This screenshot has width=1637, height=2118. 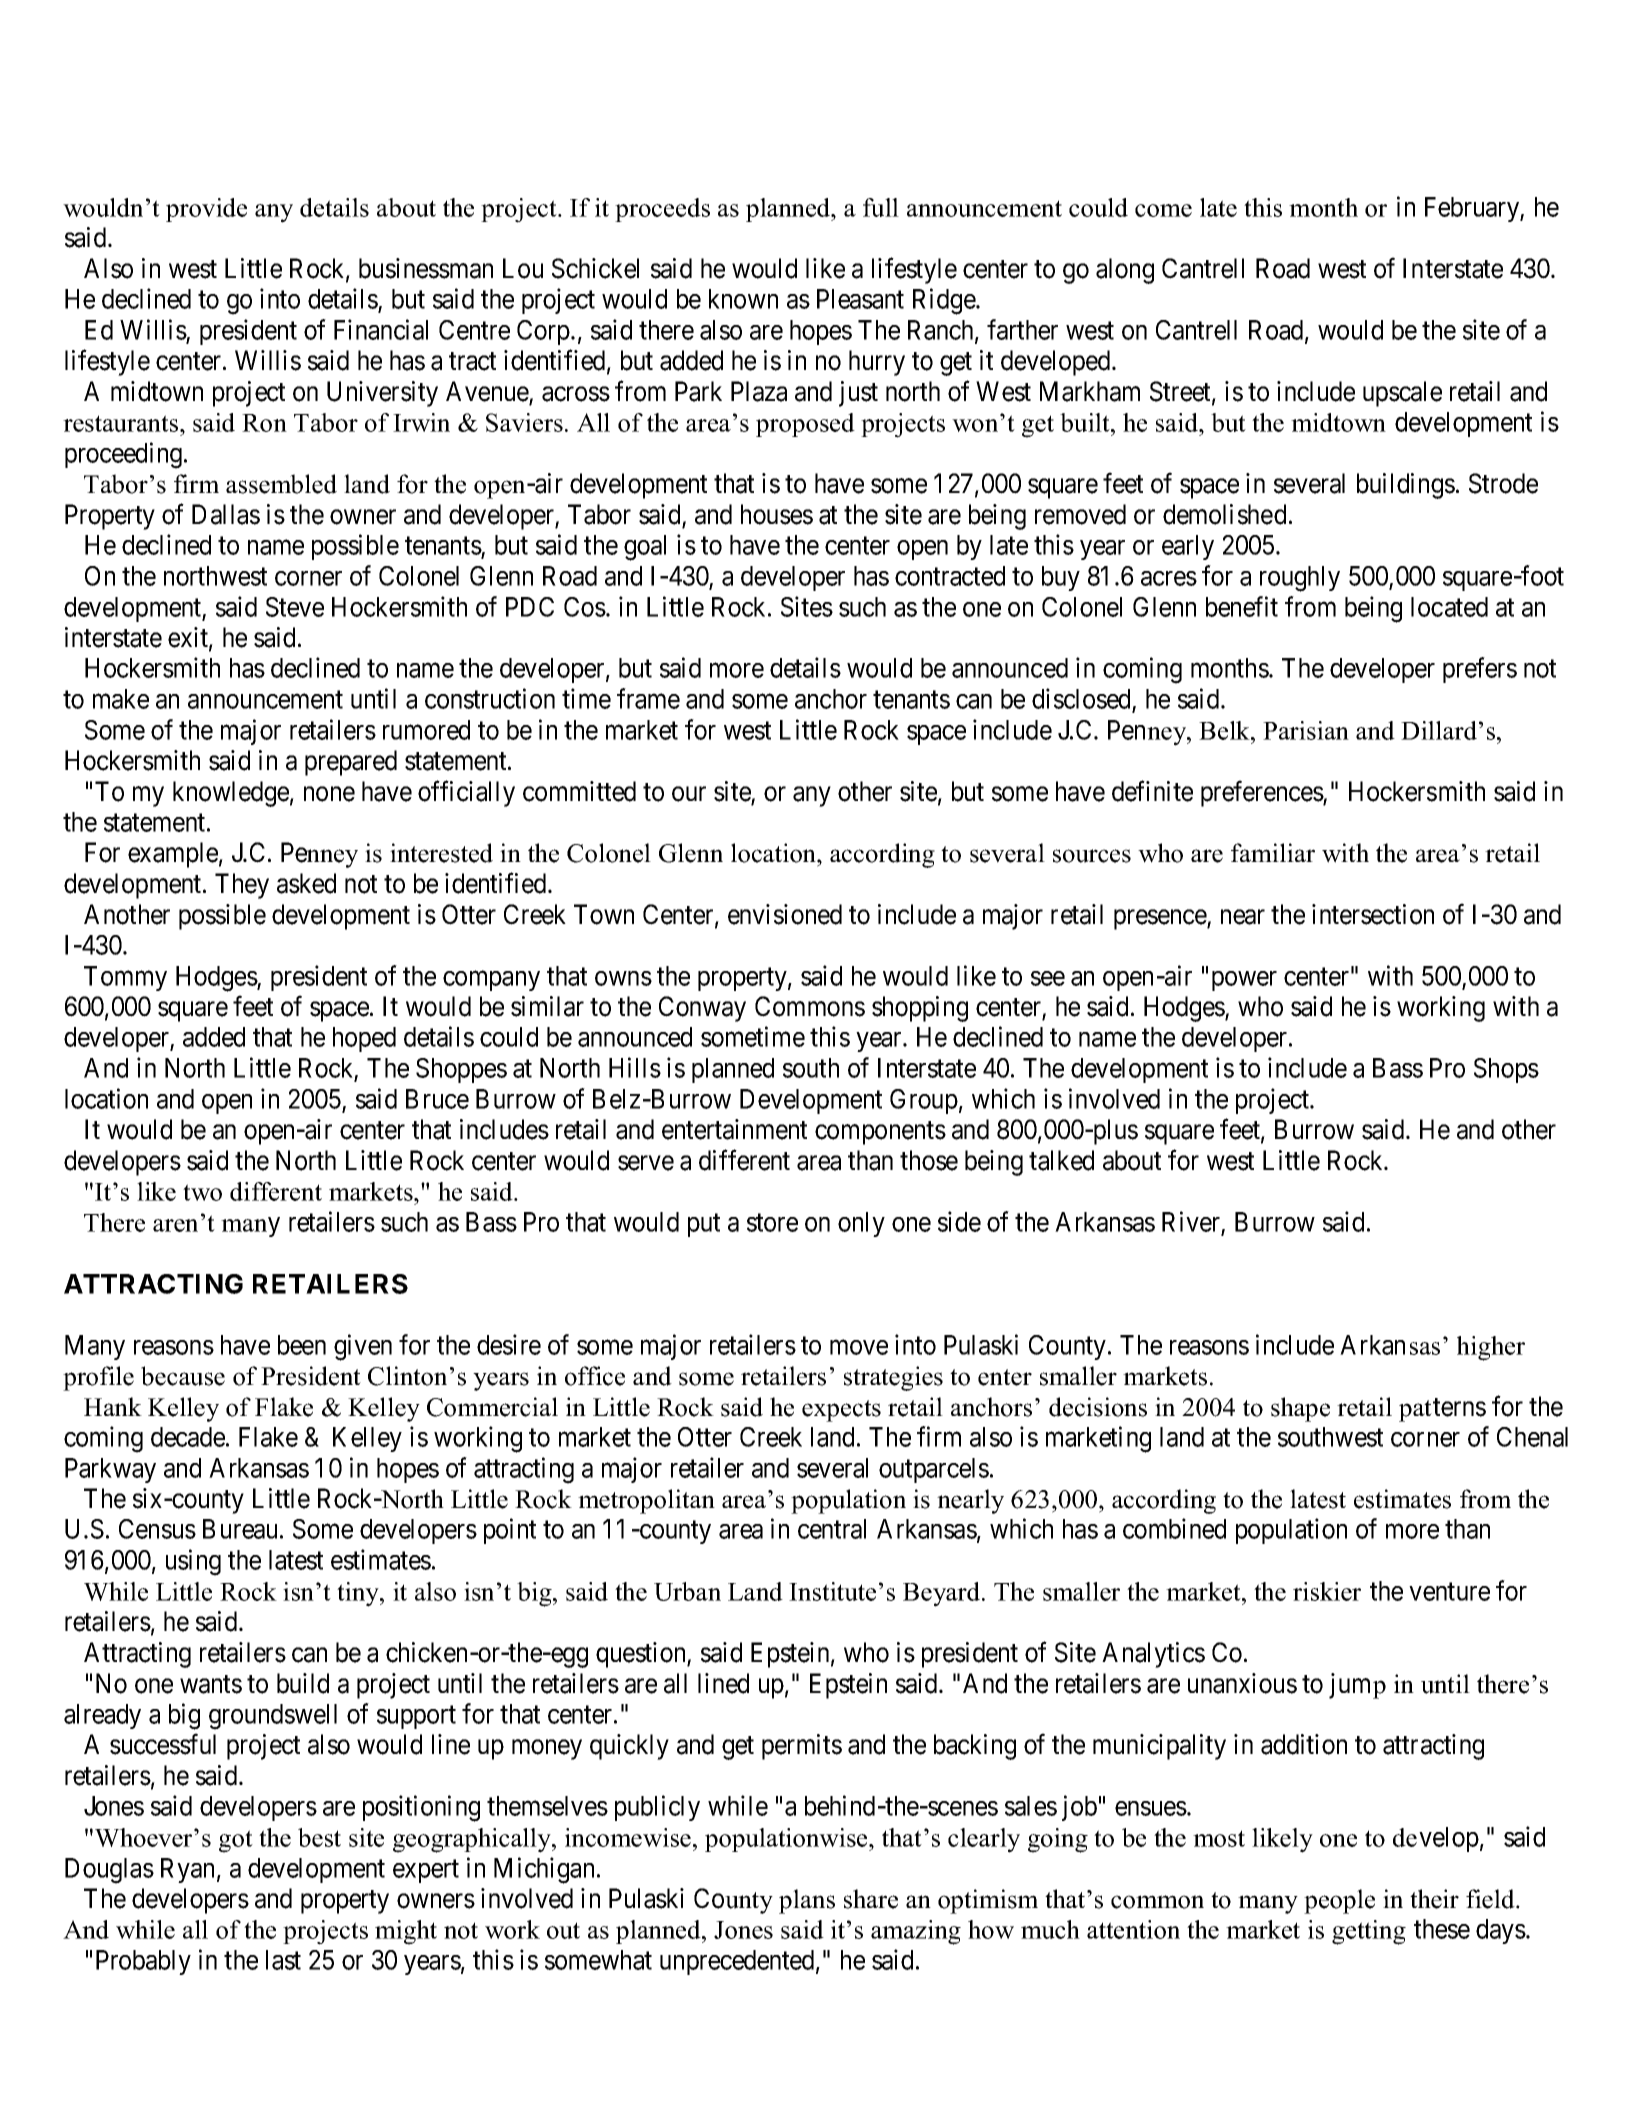 What do you see at coordinates (1125, 271) in the screenshot?
I see `along` at bounding box center [1125, 271].
